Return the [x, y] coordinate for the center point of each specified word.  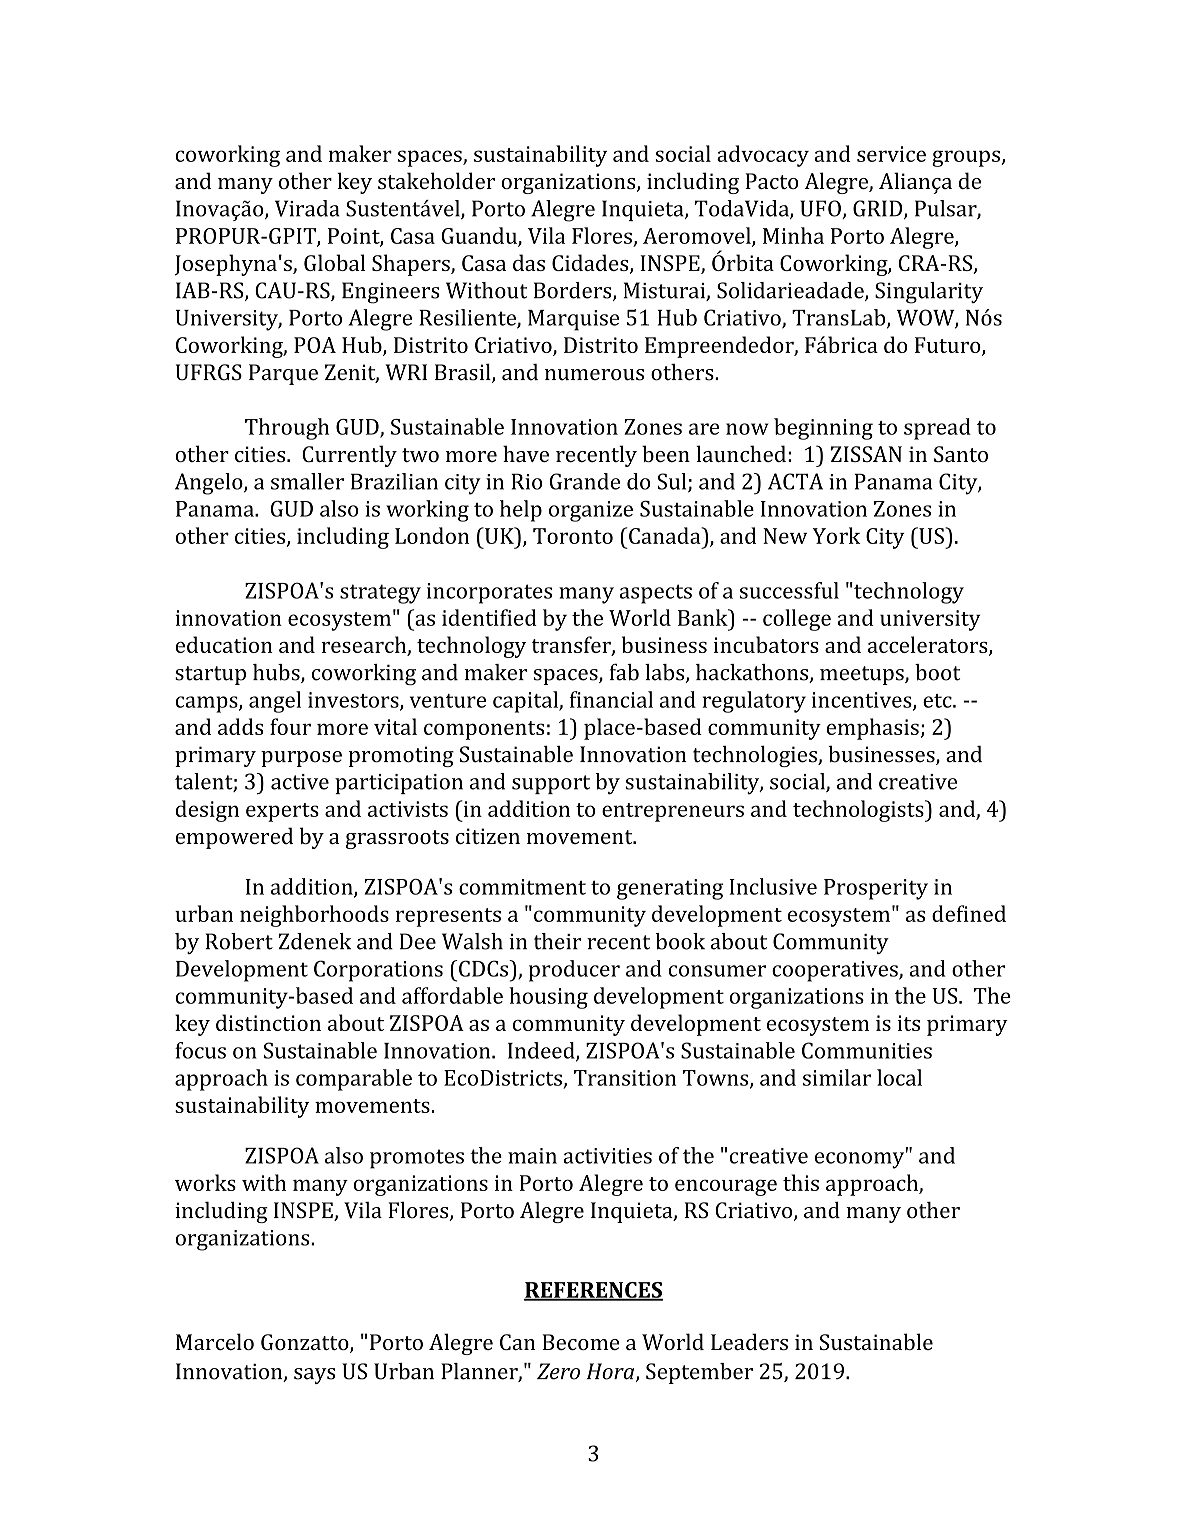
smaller [307, 481]
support [551, 784]
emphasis [873, 729]
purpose [301, 759]
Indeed [542, 1051]
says [314, 1376]
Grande [585, 481]
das [529, 262]
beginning [823, 429]
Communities [867, 1050]
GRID [879, 209]
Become [580, 1342]
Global [334, 262]
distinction [268, 1022]
